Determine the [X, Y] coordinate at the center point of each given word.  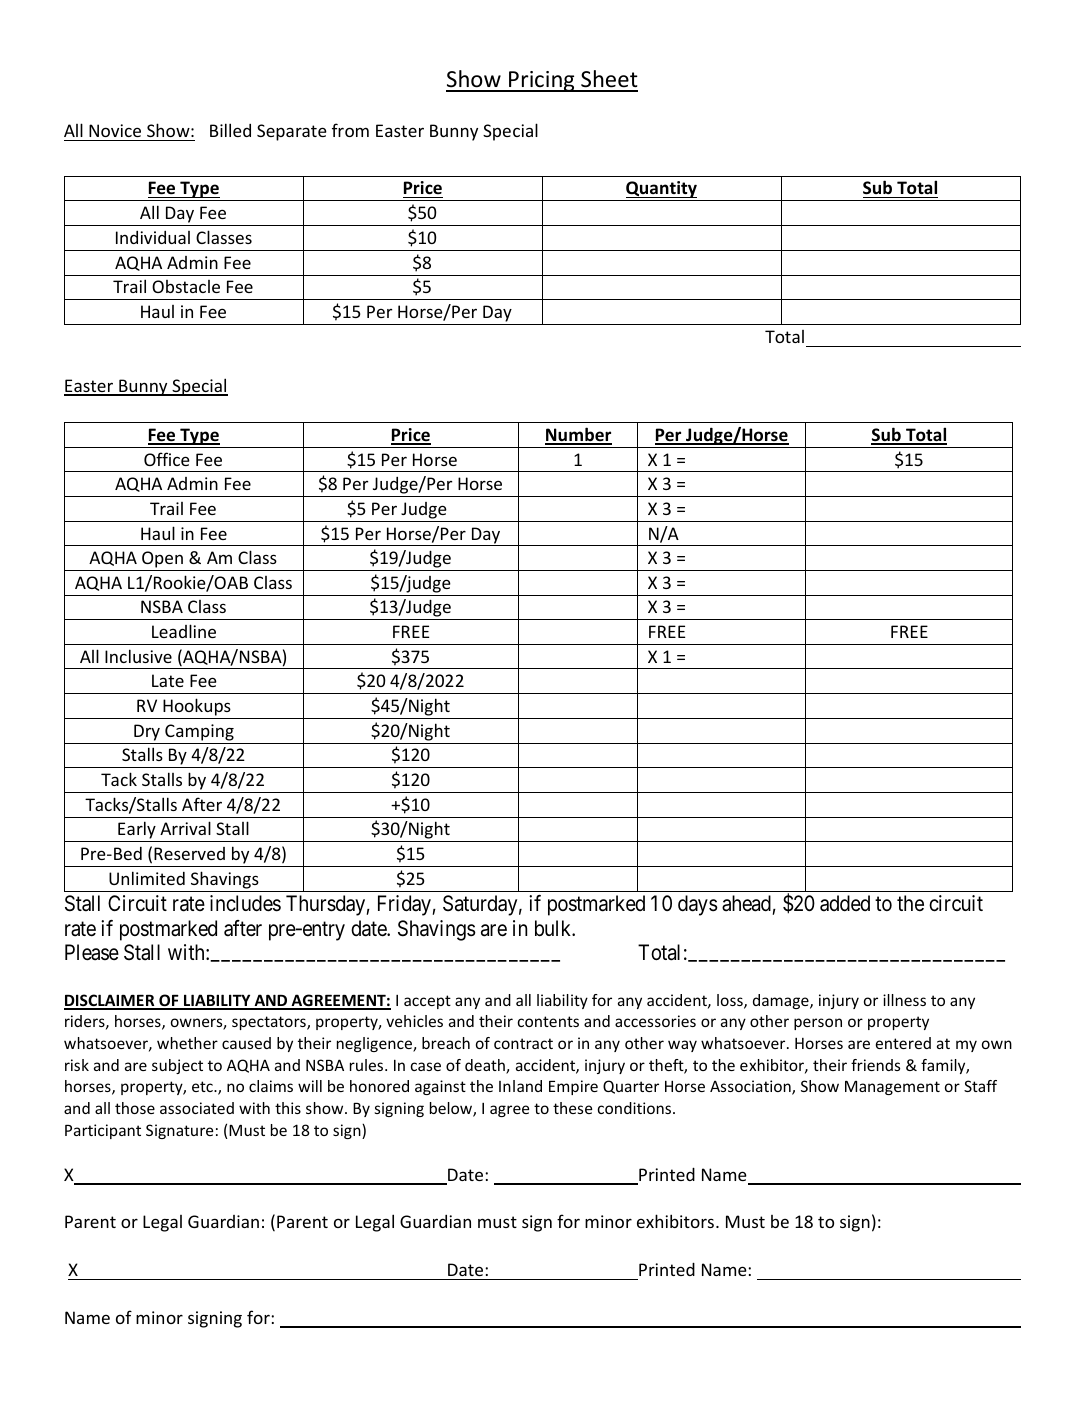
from [350, 130]
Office [167, 459]
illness [904, 1000]
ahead [746, 903]
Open [162, 561]
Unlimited [147, 878]
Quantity [661, 191]
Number [578, 435]
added [845, 903]
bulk [554, 928]
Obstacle [186, 286]
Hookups [197, 708]
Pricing [542, 81]
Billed [230, 130]
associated [197, 1108]
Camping [199, 734]
